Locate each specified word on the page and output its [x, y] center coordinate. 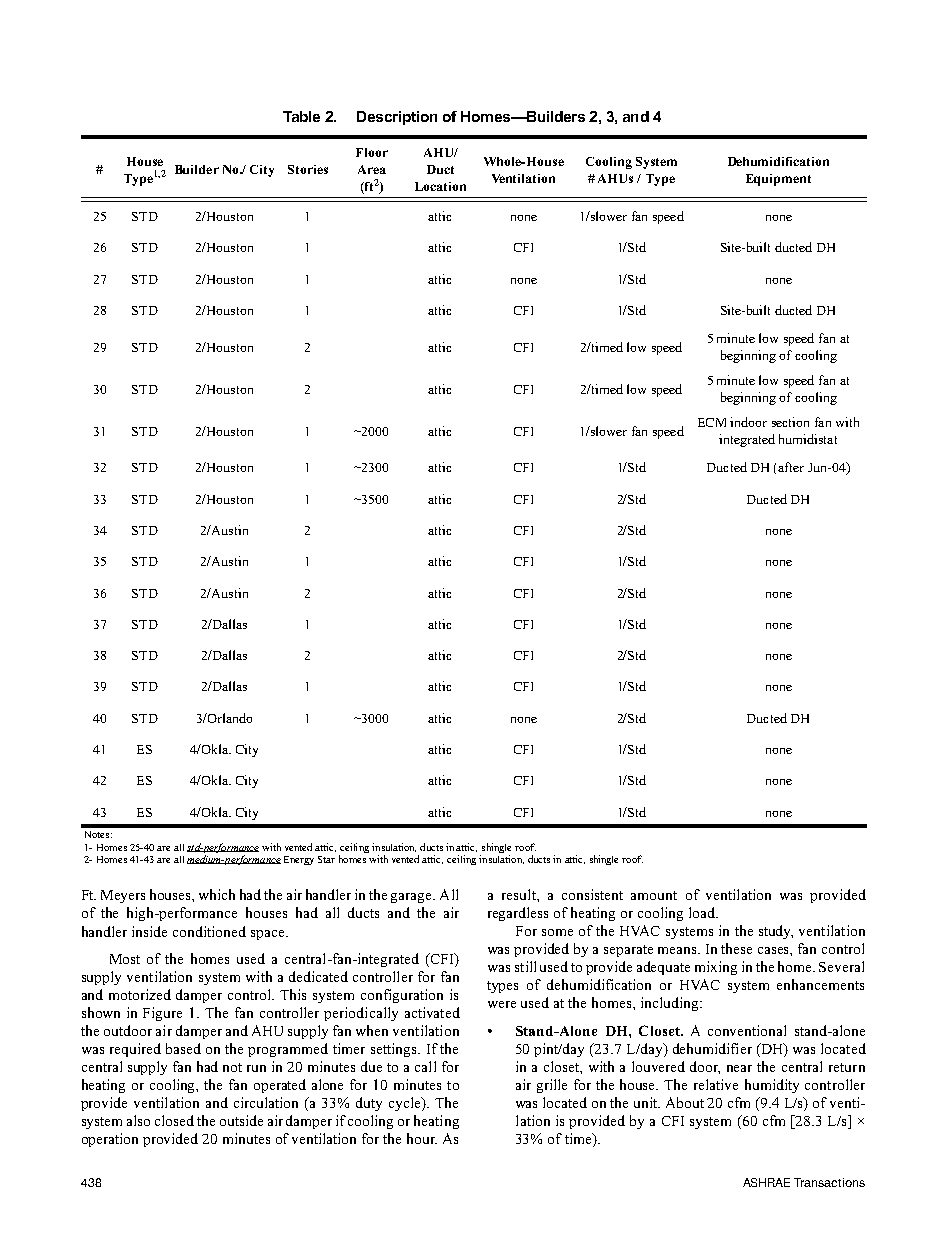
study [776, 932]
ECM [712, 422]
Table [301, 116]
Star [326, 859]
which [217, 894]
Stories [308, 169]
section [790, 422]
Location [440, 186]
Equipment [778, 180]
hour [422, 1138]
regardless [518, 914]
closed [174, 1120]
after [791, 467]
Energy [299, 860]
